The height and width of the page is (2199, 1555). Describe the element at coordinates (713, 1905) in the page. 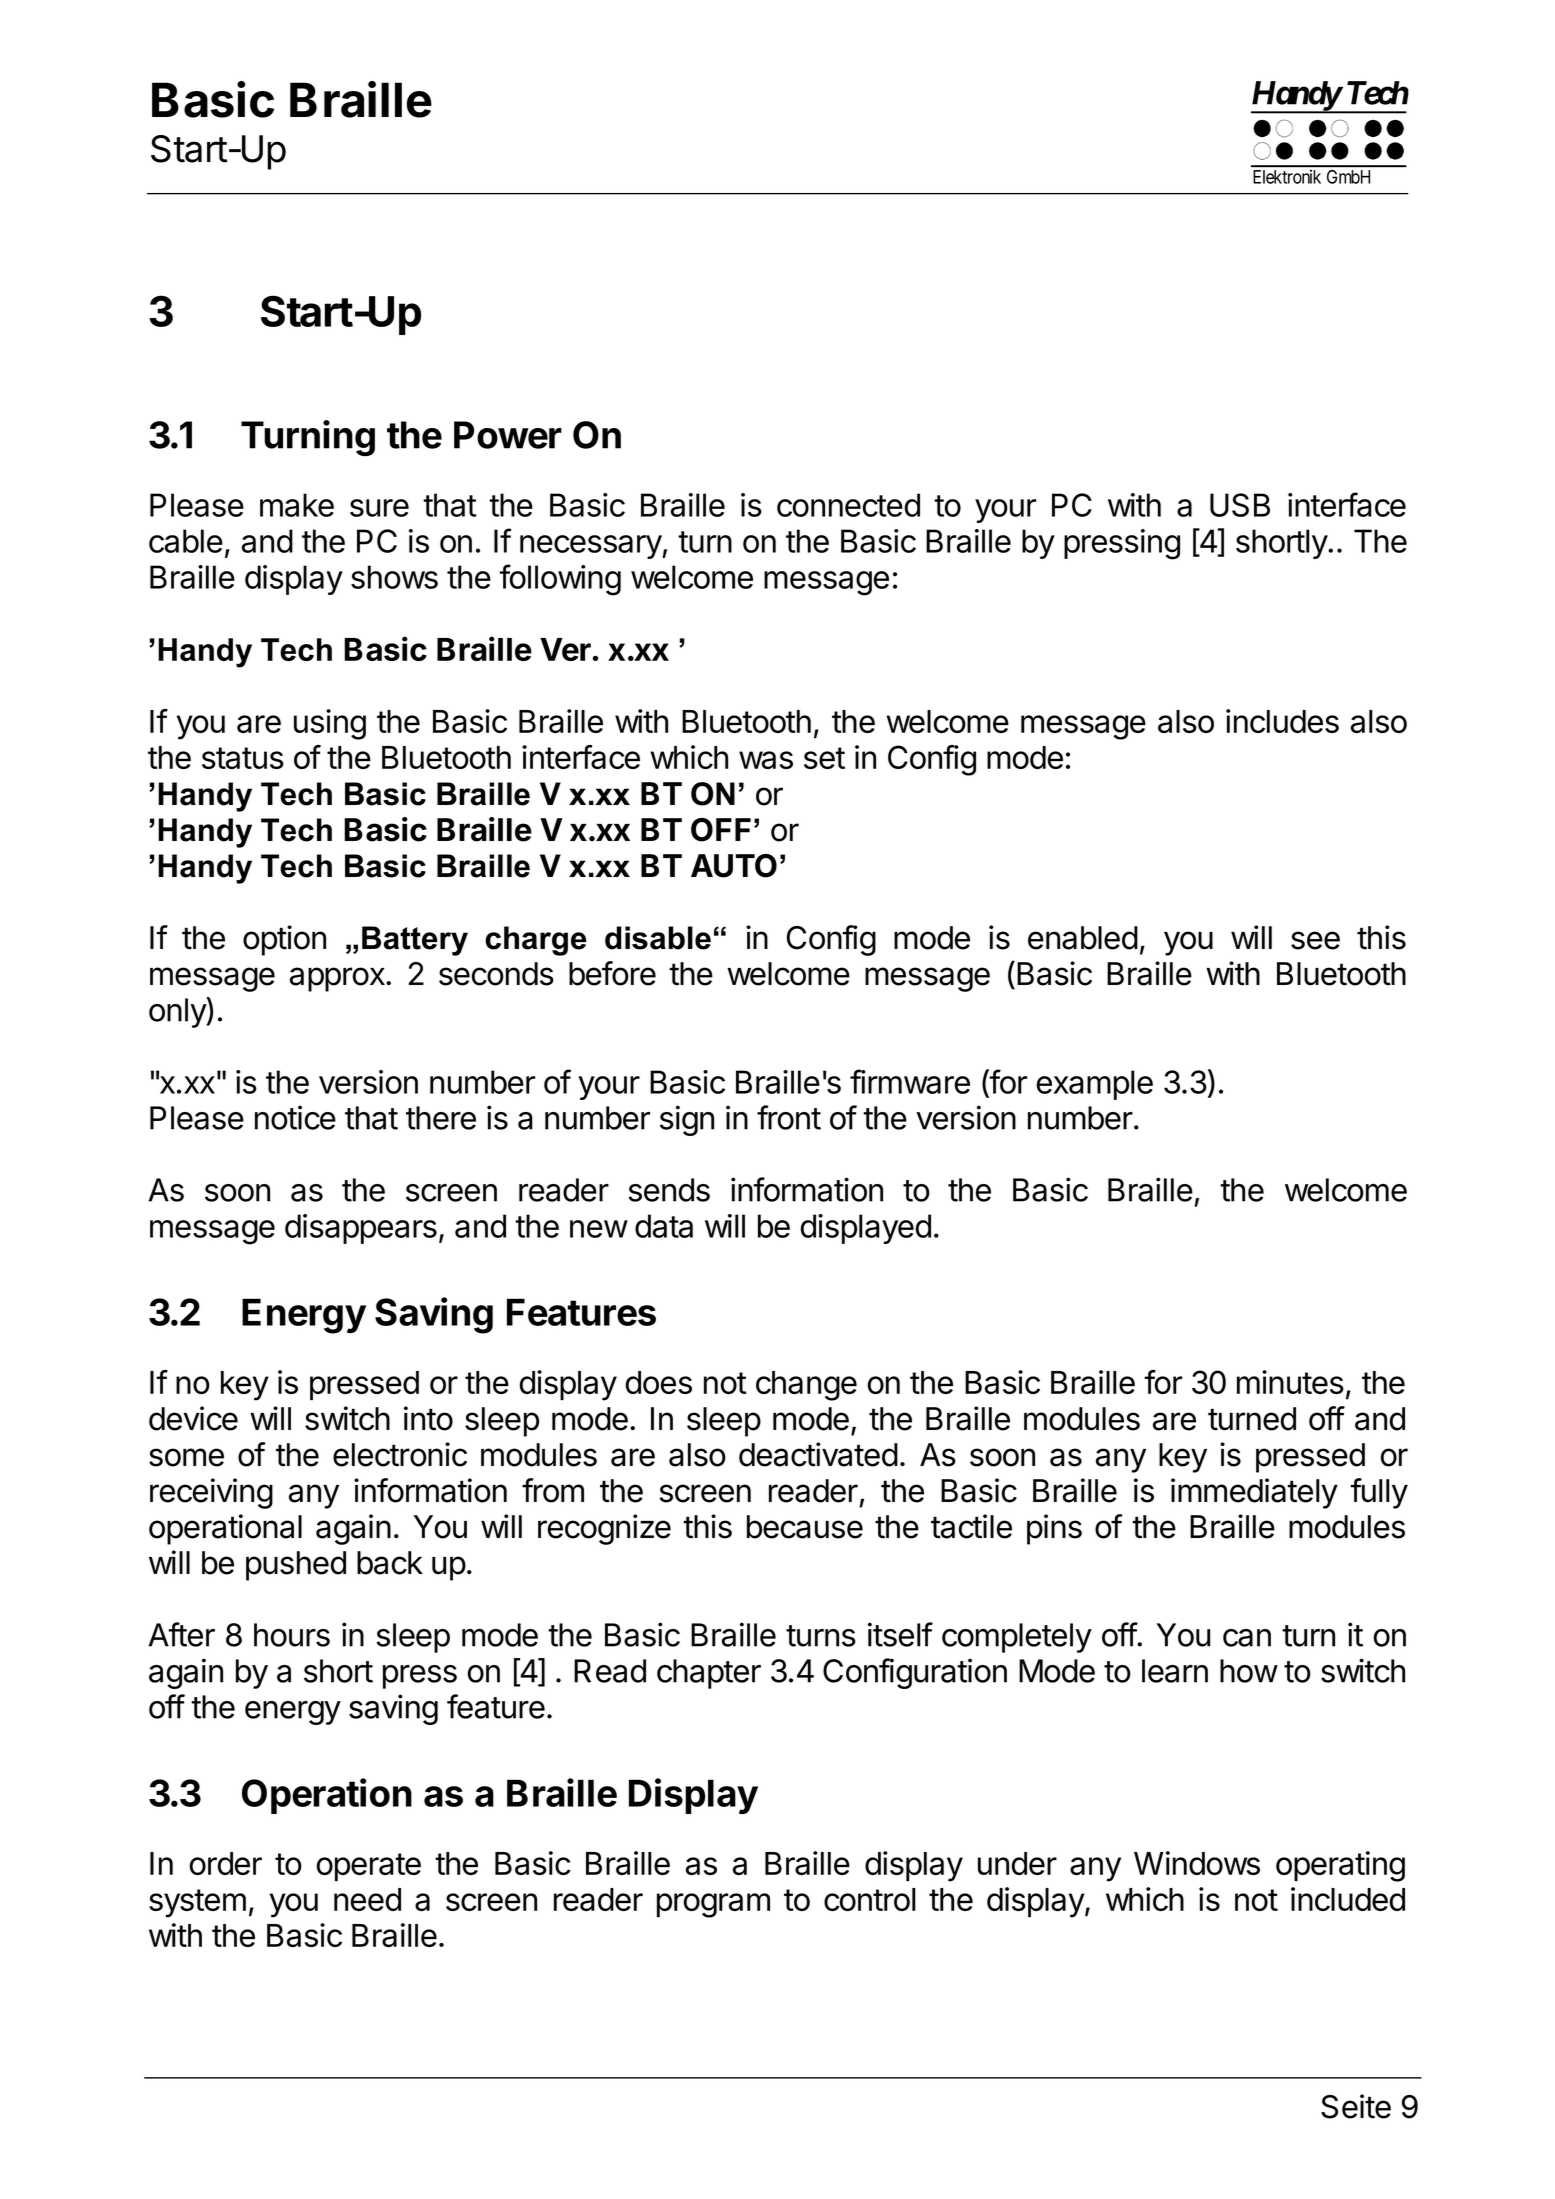

I see `program` at that location.
